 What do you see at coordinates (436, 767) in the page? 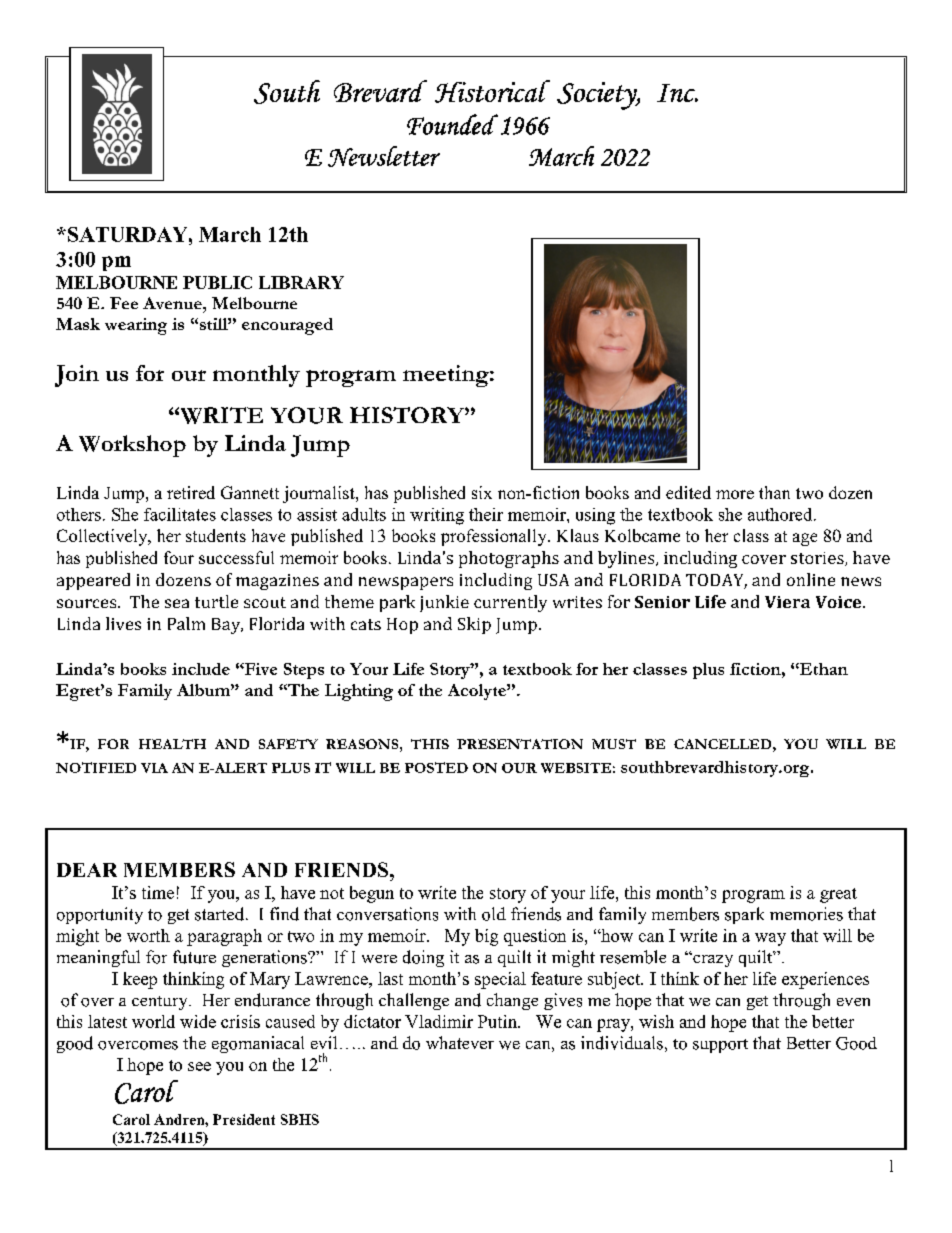
I see `POSTED` at bounding box center [436, 767].
